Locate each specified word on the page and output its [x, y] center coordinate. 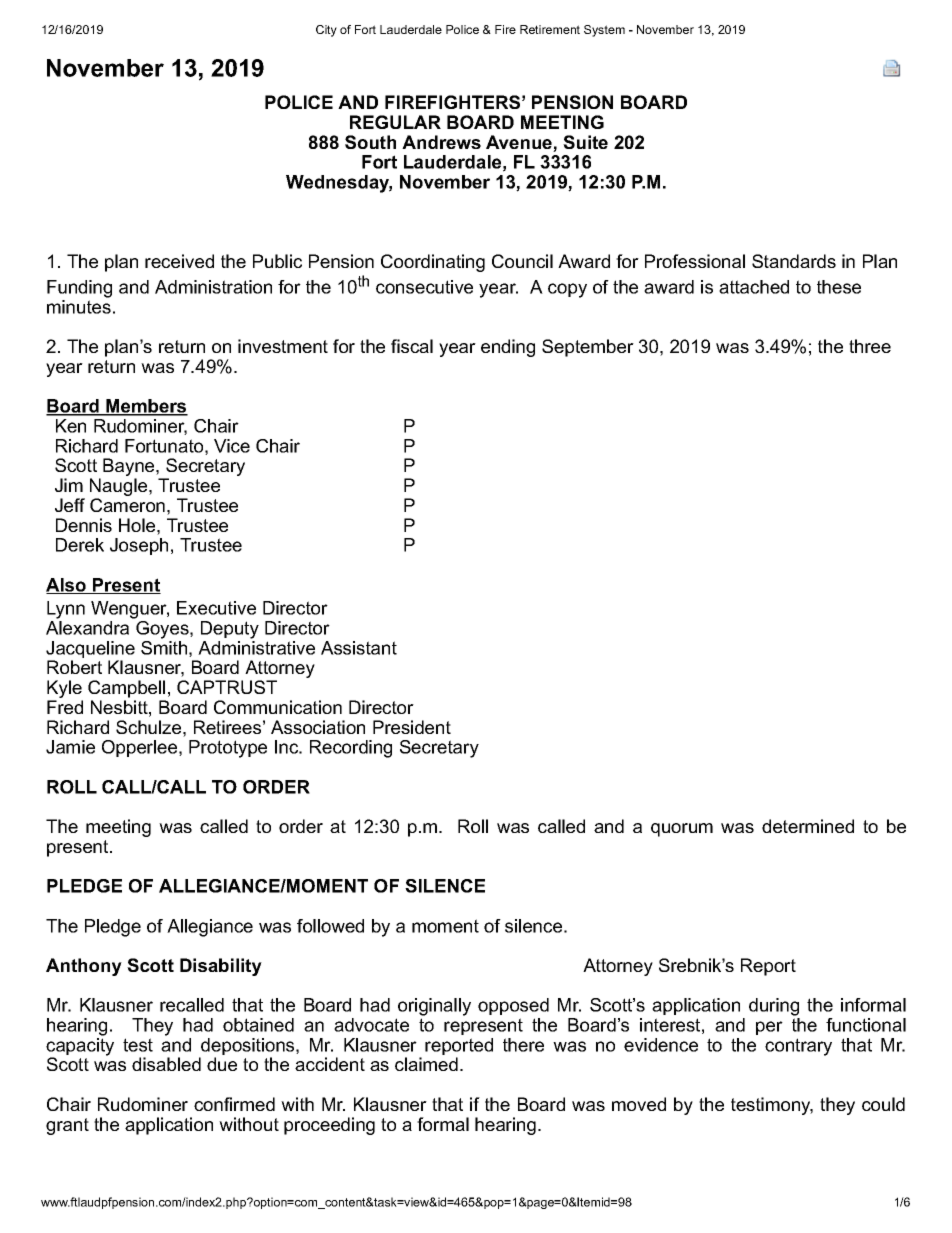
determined [808, 826]
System [604, 31]
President [412, 727]
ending [508, 348]
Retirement [550, 29]
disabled [166, 1064]
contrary [798, 1047]
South [370, 142]
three [870, 346]
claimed [426, 1064]
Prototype [228, 749]
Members [146, 407]
